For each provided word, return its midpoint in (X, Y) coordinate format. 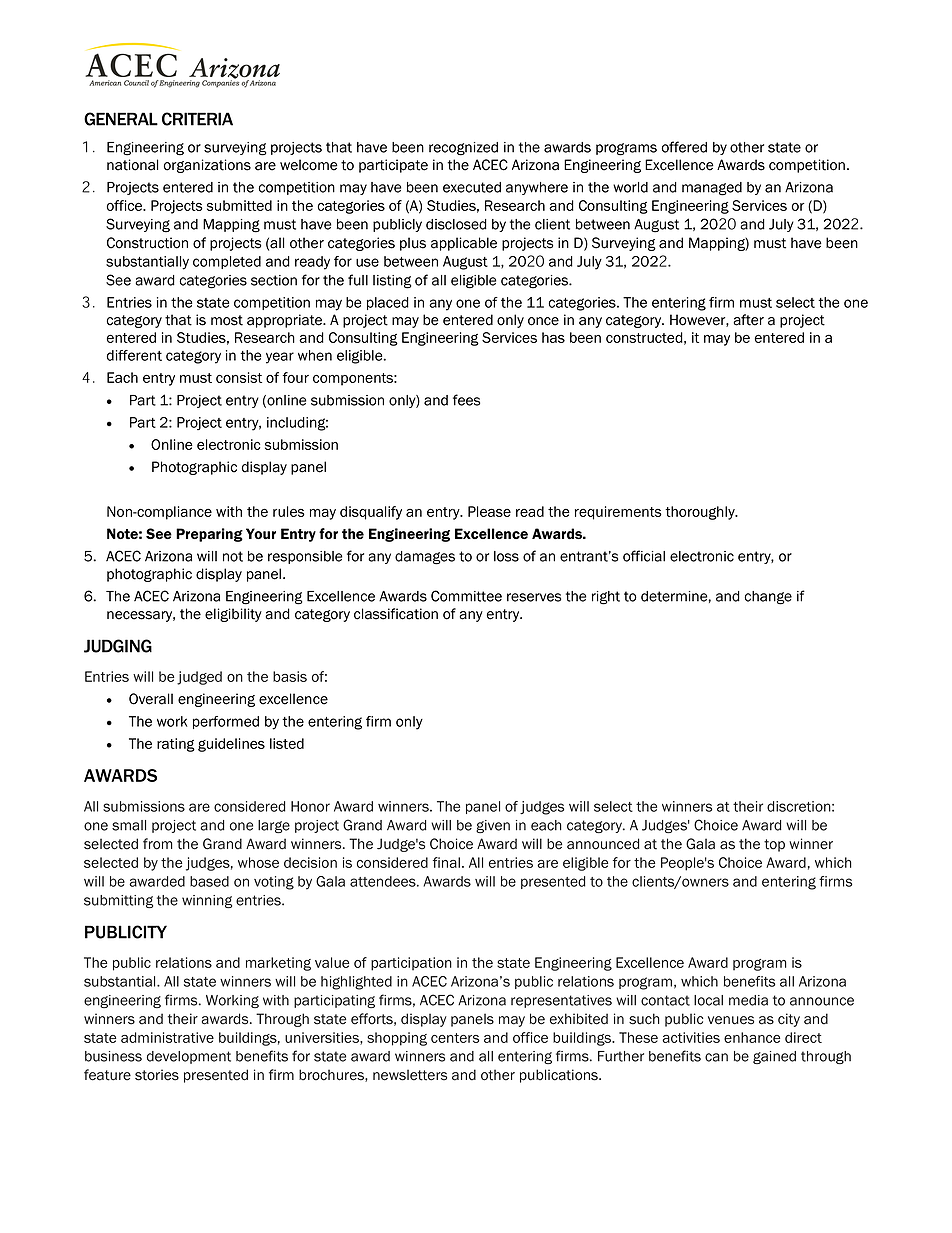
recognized (463, 149)
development (189, 1057)
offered (684, 147)
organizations (207, 166)
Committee (466, 596)
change (768, 598)
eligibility (233, 615)
